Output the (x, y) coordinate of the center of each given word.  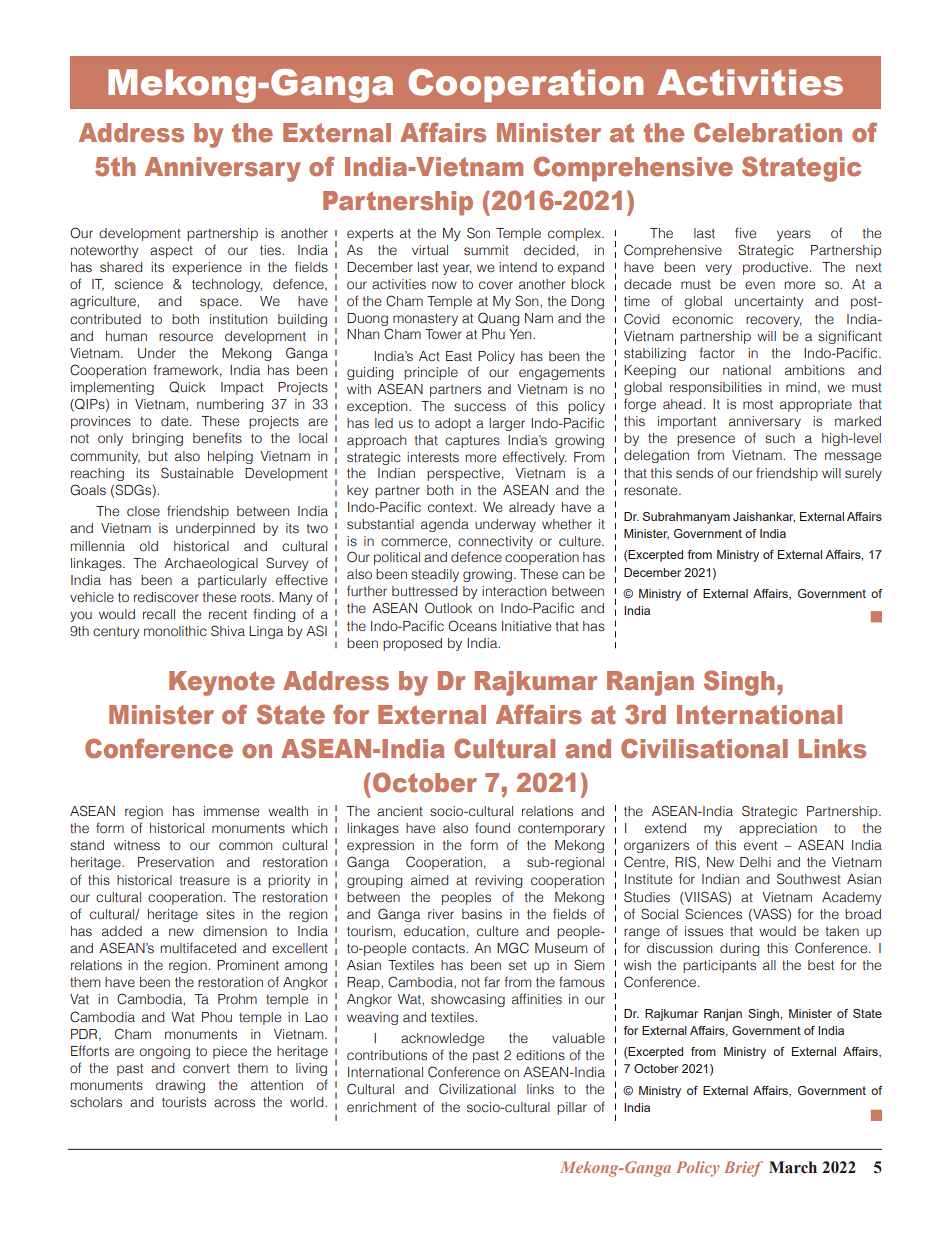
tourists (184, 1102)
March (793, 1167)
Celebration (768, 132)
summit (486, 250)
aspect (171, 252)
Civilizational (477, 1089)
